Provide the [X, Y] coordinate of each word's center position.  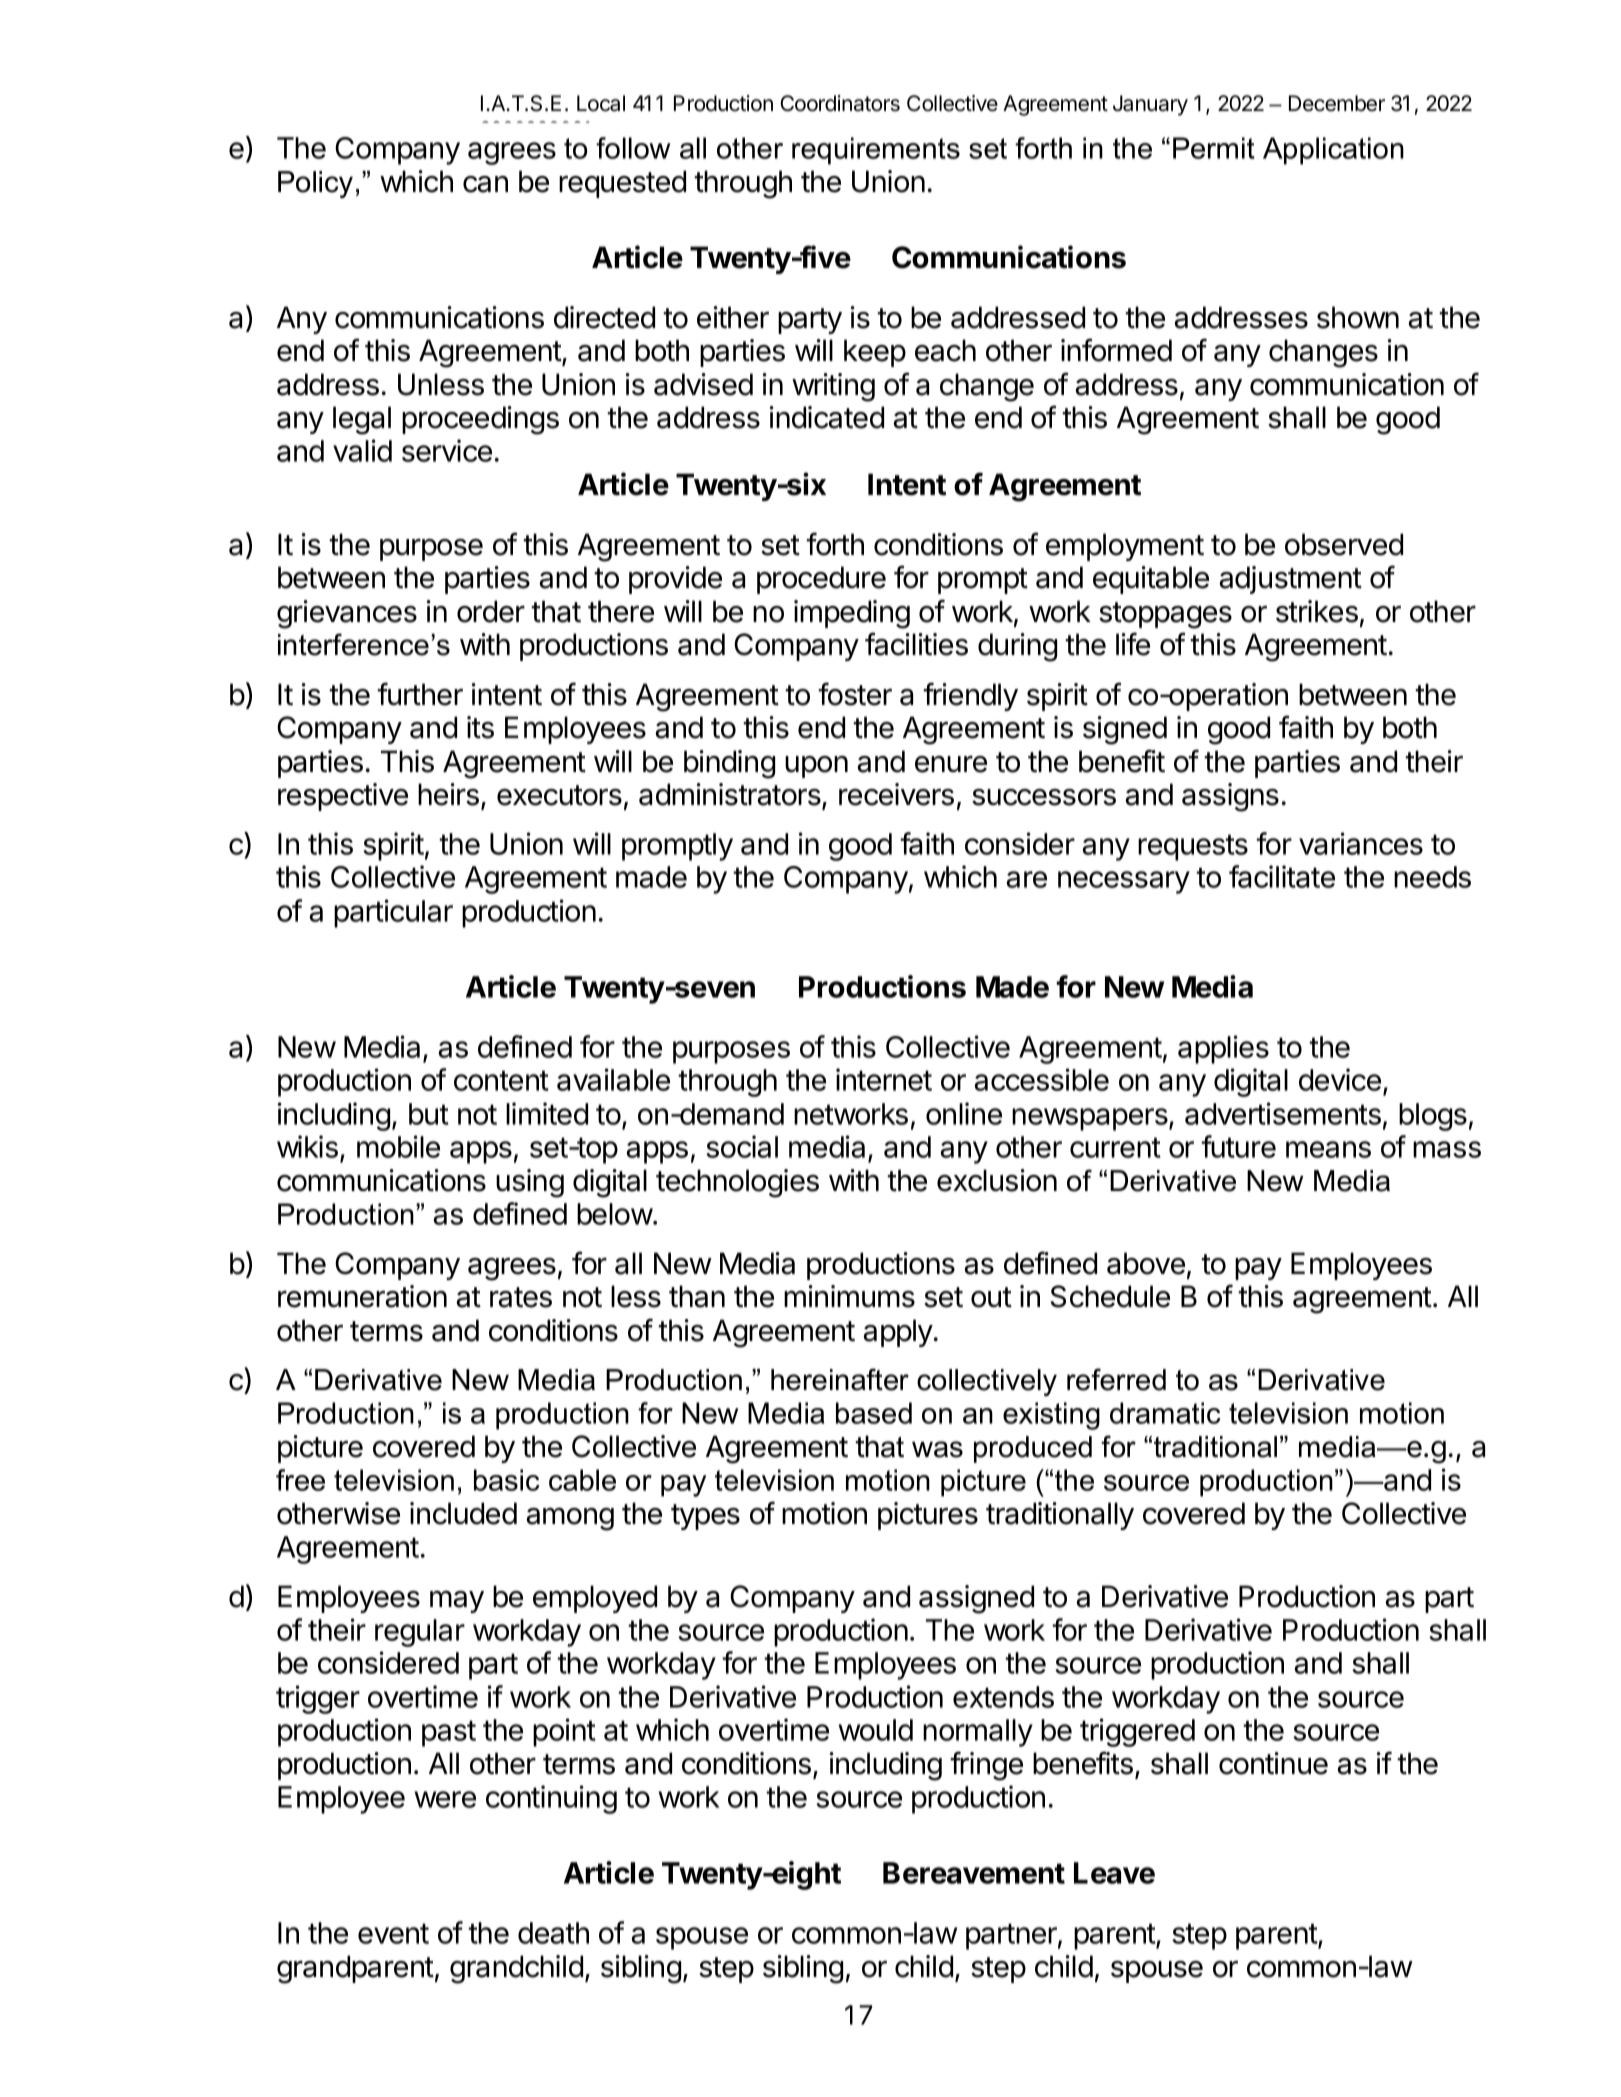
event [393, 1933]
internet [884, 1079]
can [485, 184]
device [1340, 1079]
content [501, 1080]
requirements [876, 151]
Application [1333, 151]
